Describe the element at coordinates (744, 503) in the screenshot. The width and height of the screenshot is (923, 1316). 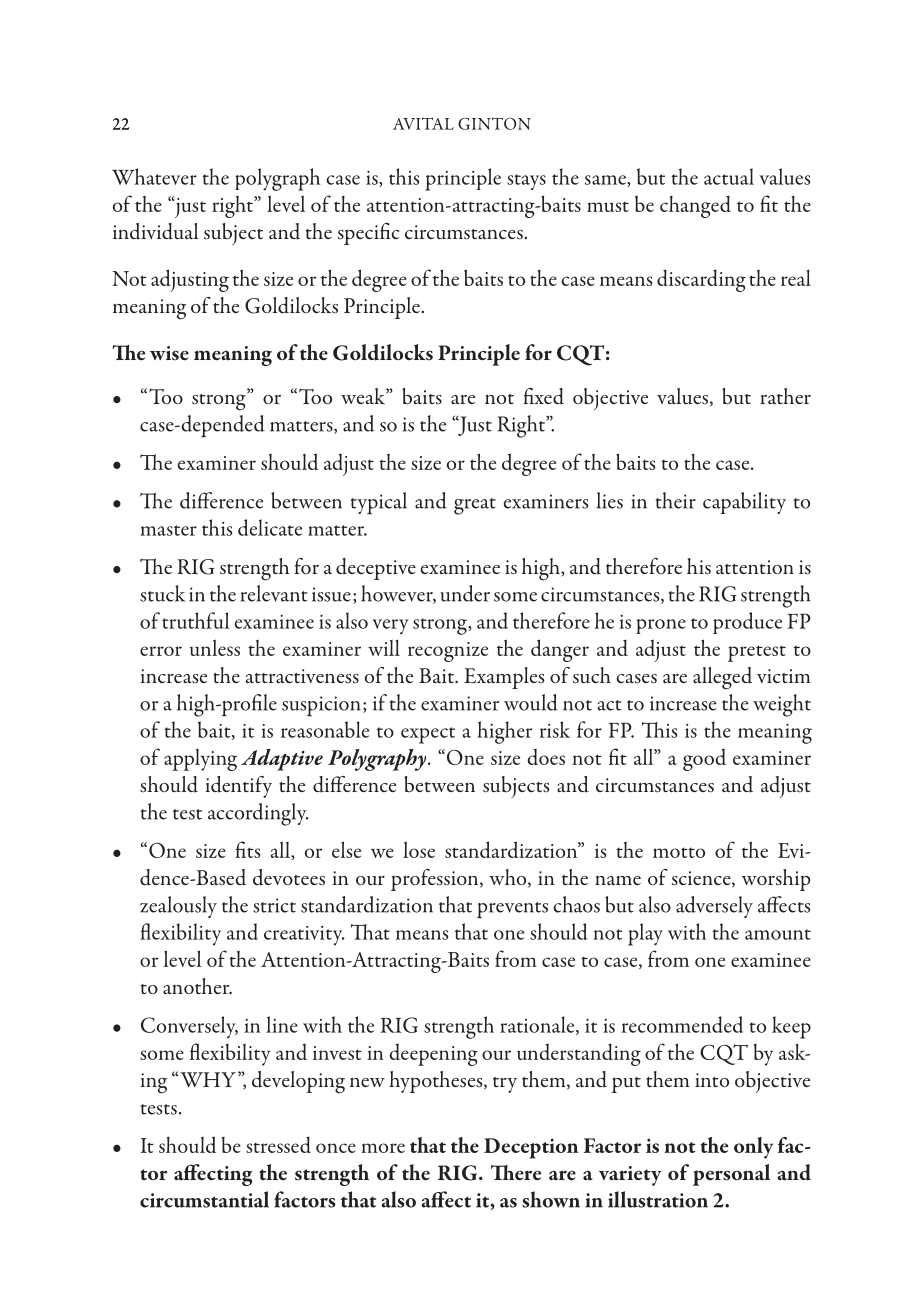
I see `capability` at that location.
